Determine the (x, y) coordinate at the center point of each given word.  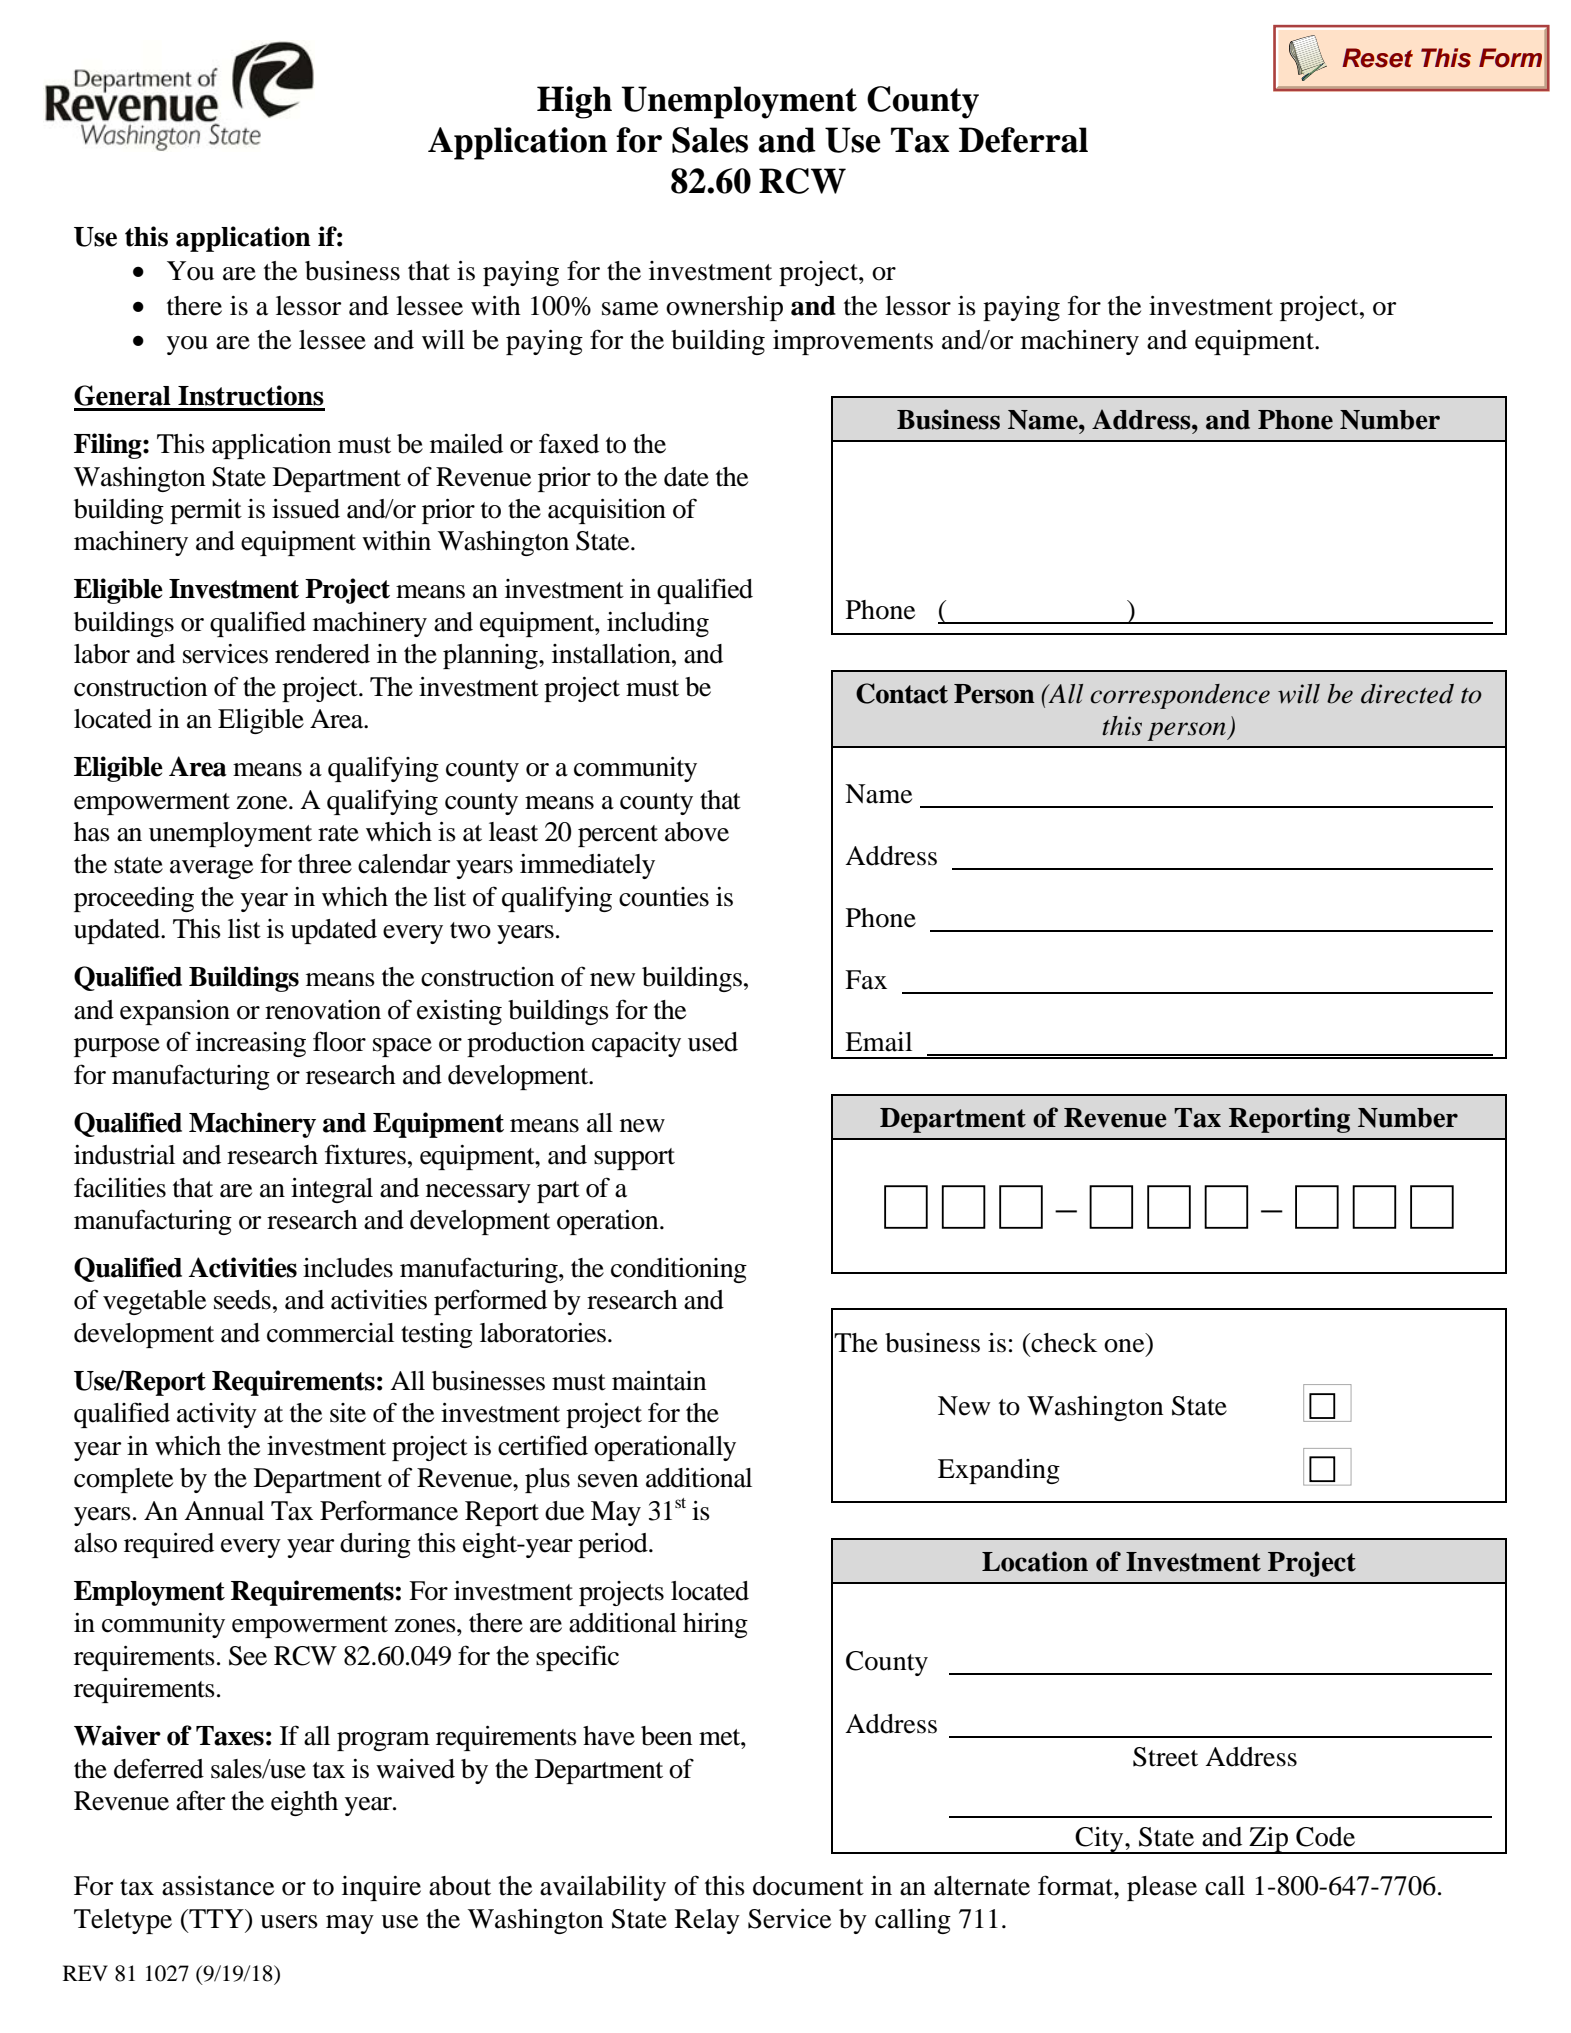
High (574, 102)
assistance (218, 1886)
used (713, 1042)
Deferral (1023, 140)
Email (878, 1042)
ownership (724, 308)
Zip (1268, 1840)
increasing (251, 1044)
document (808, 1886)
